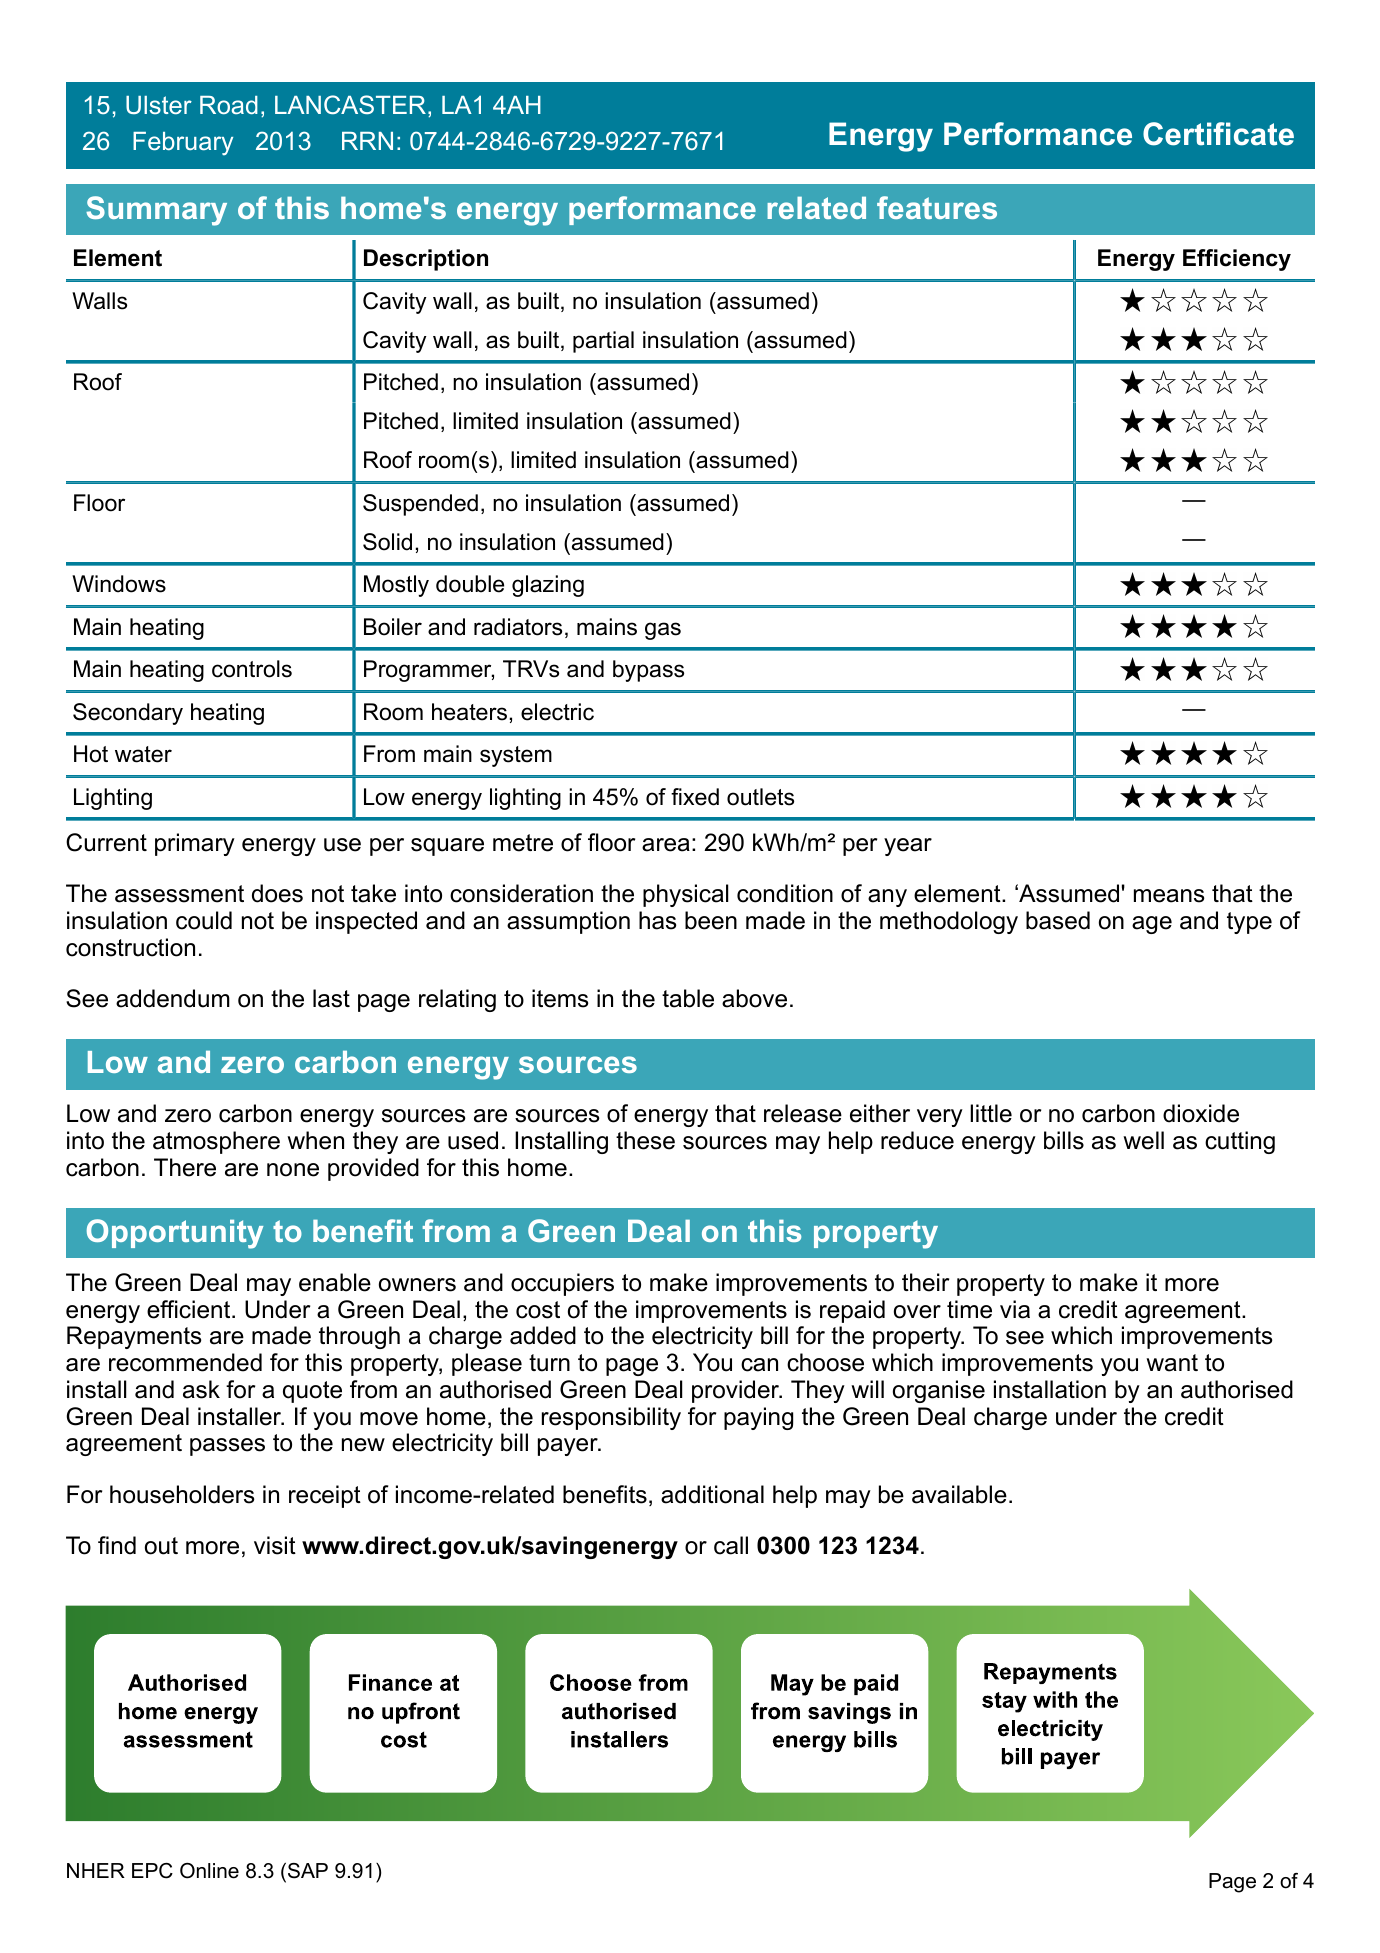 The image size is (1380, 1953). I want to click on means, so click(1169, 896).
